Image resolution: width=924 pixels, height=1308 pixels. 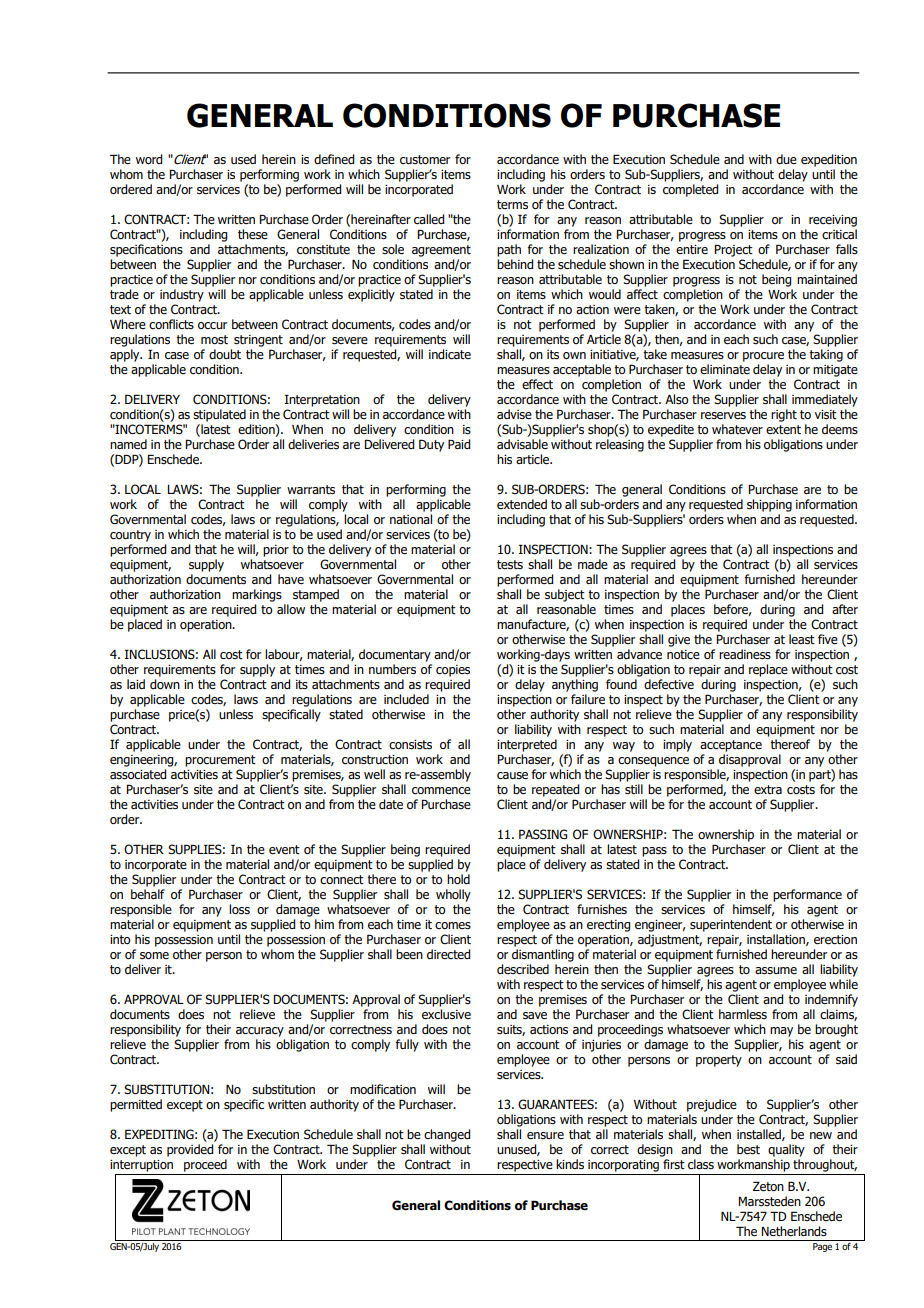 I want to click on prior, so click(x=276, y=551).
